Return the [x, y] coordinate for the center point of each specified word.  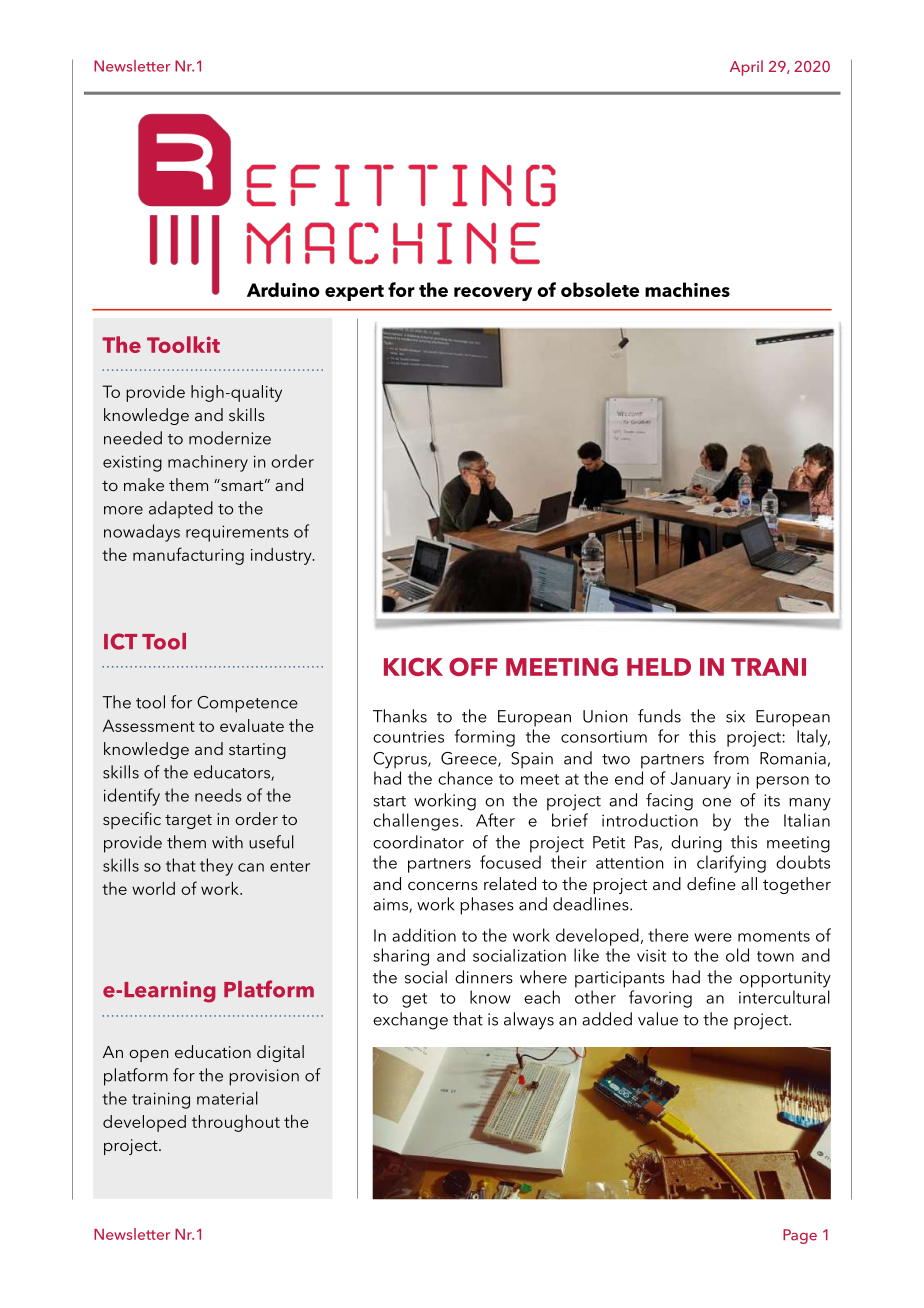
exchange [410, 1021]
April [746, 68]
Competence [247, 704]
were [713, 937]
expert [354, 293]
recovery [493, 294]
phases [487, 906]
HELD [659, 667]
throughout [236, 1123]
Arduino [283, 289]
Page [800, 1236]
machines [687, 289]
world [153, 888]
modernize [230, 438]
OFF [473, 667]
